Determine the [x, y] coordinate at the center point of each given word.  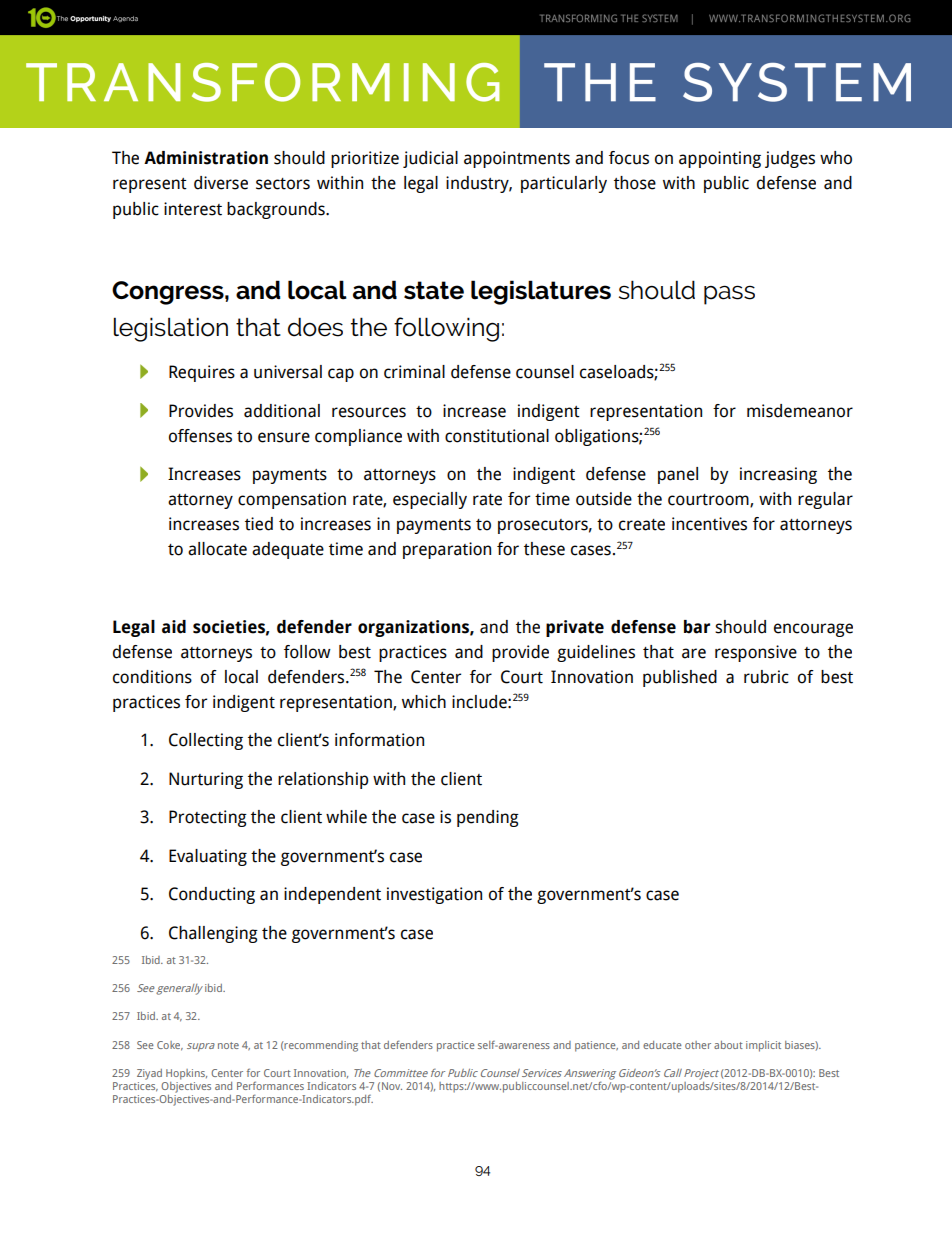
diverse [221, 183]
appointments [517, 159]
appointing [720, 159]
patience [596, 1046]
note [228, 1045]
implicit [763, 1046]
